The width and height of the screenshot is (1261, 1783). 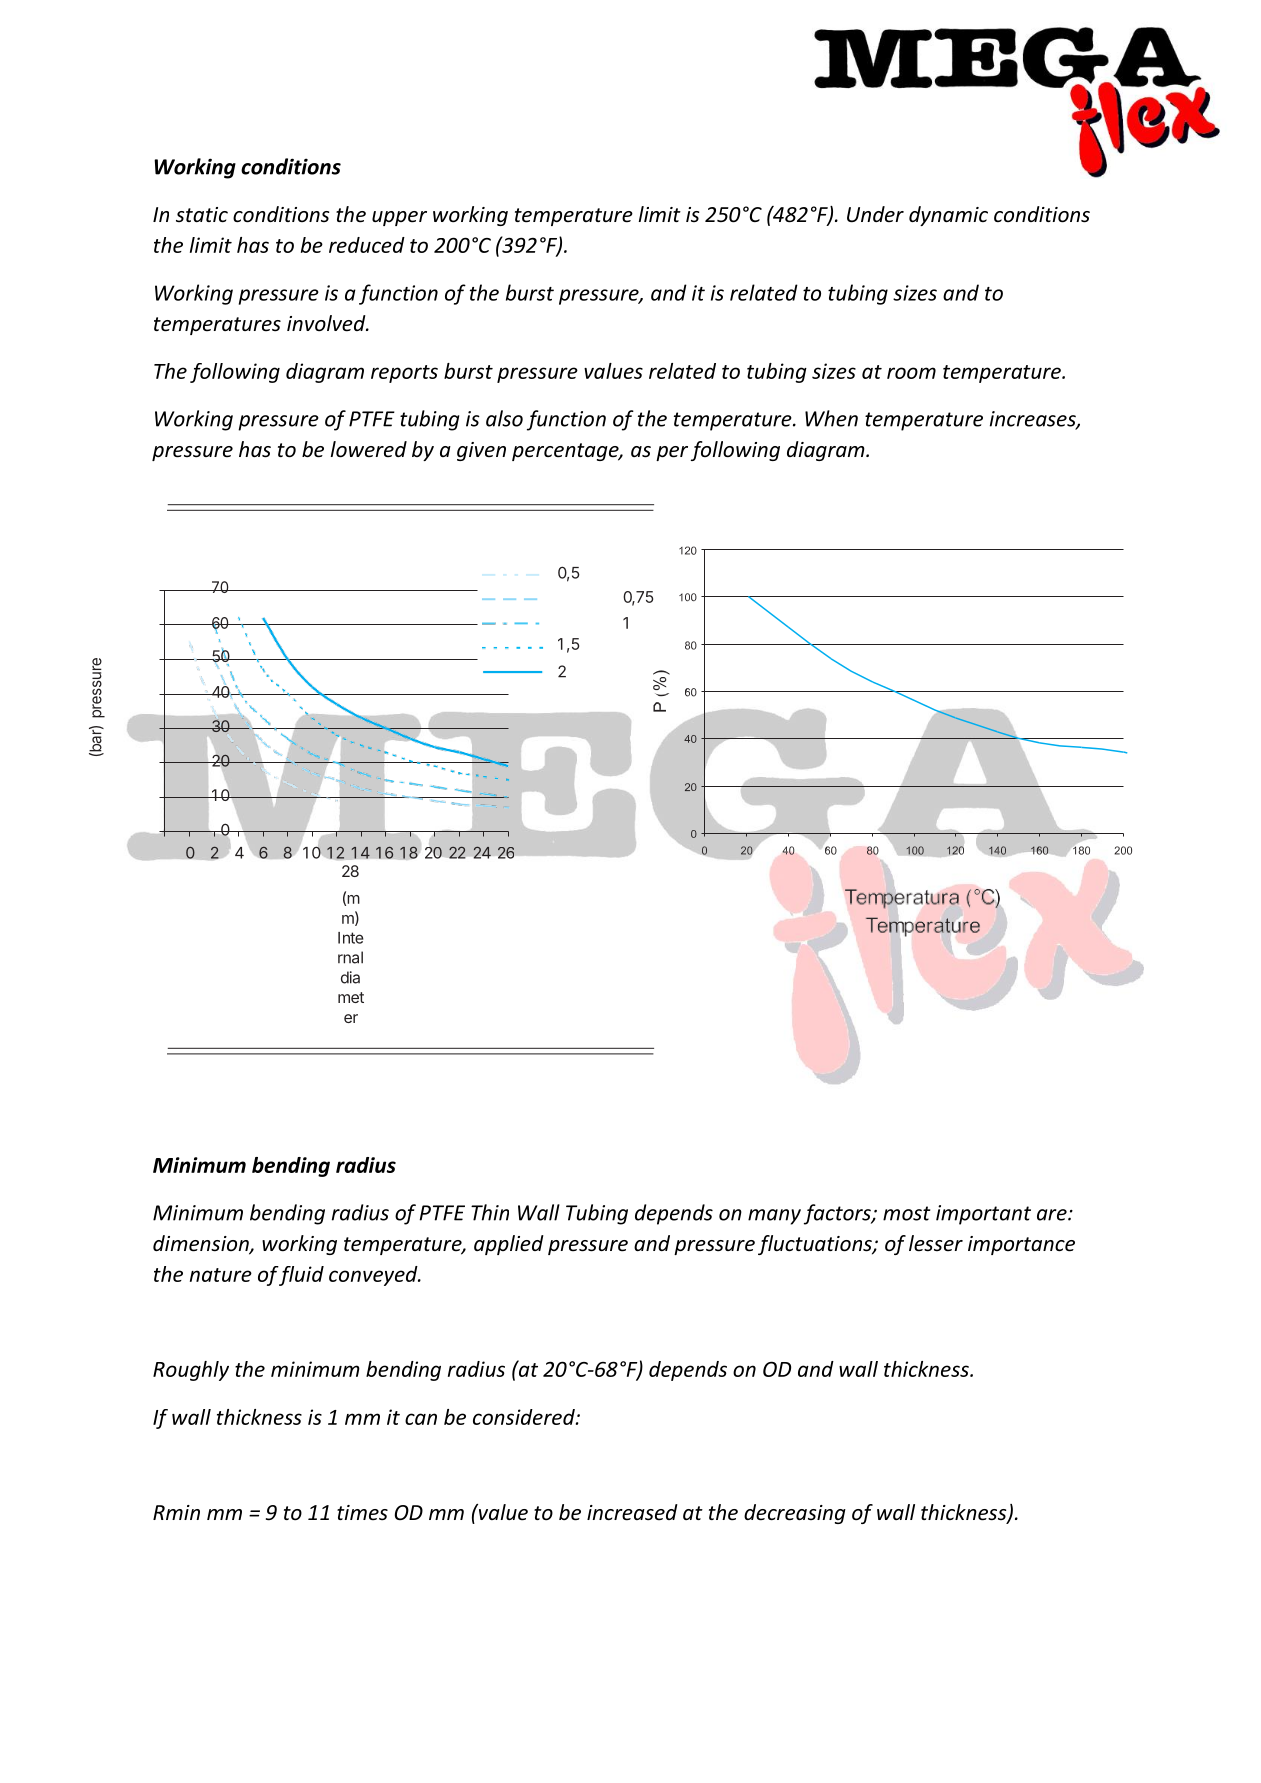 What do you see at coordinates (948, 216) in the screenshot?
I see `dynamic` at bounding box center [948, 216].
